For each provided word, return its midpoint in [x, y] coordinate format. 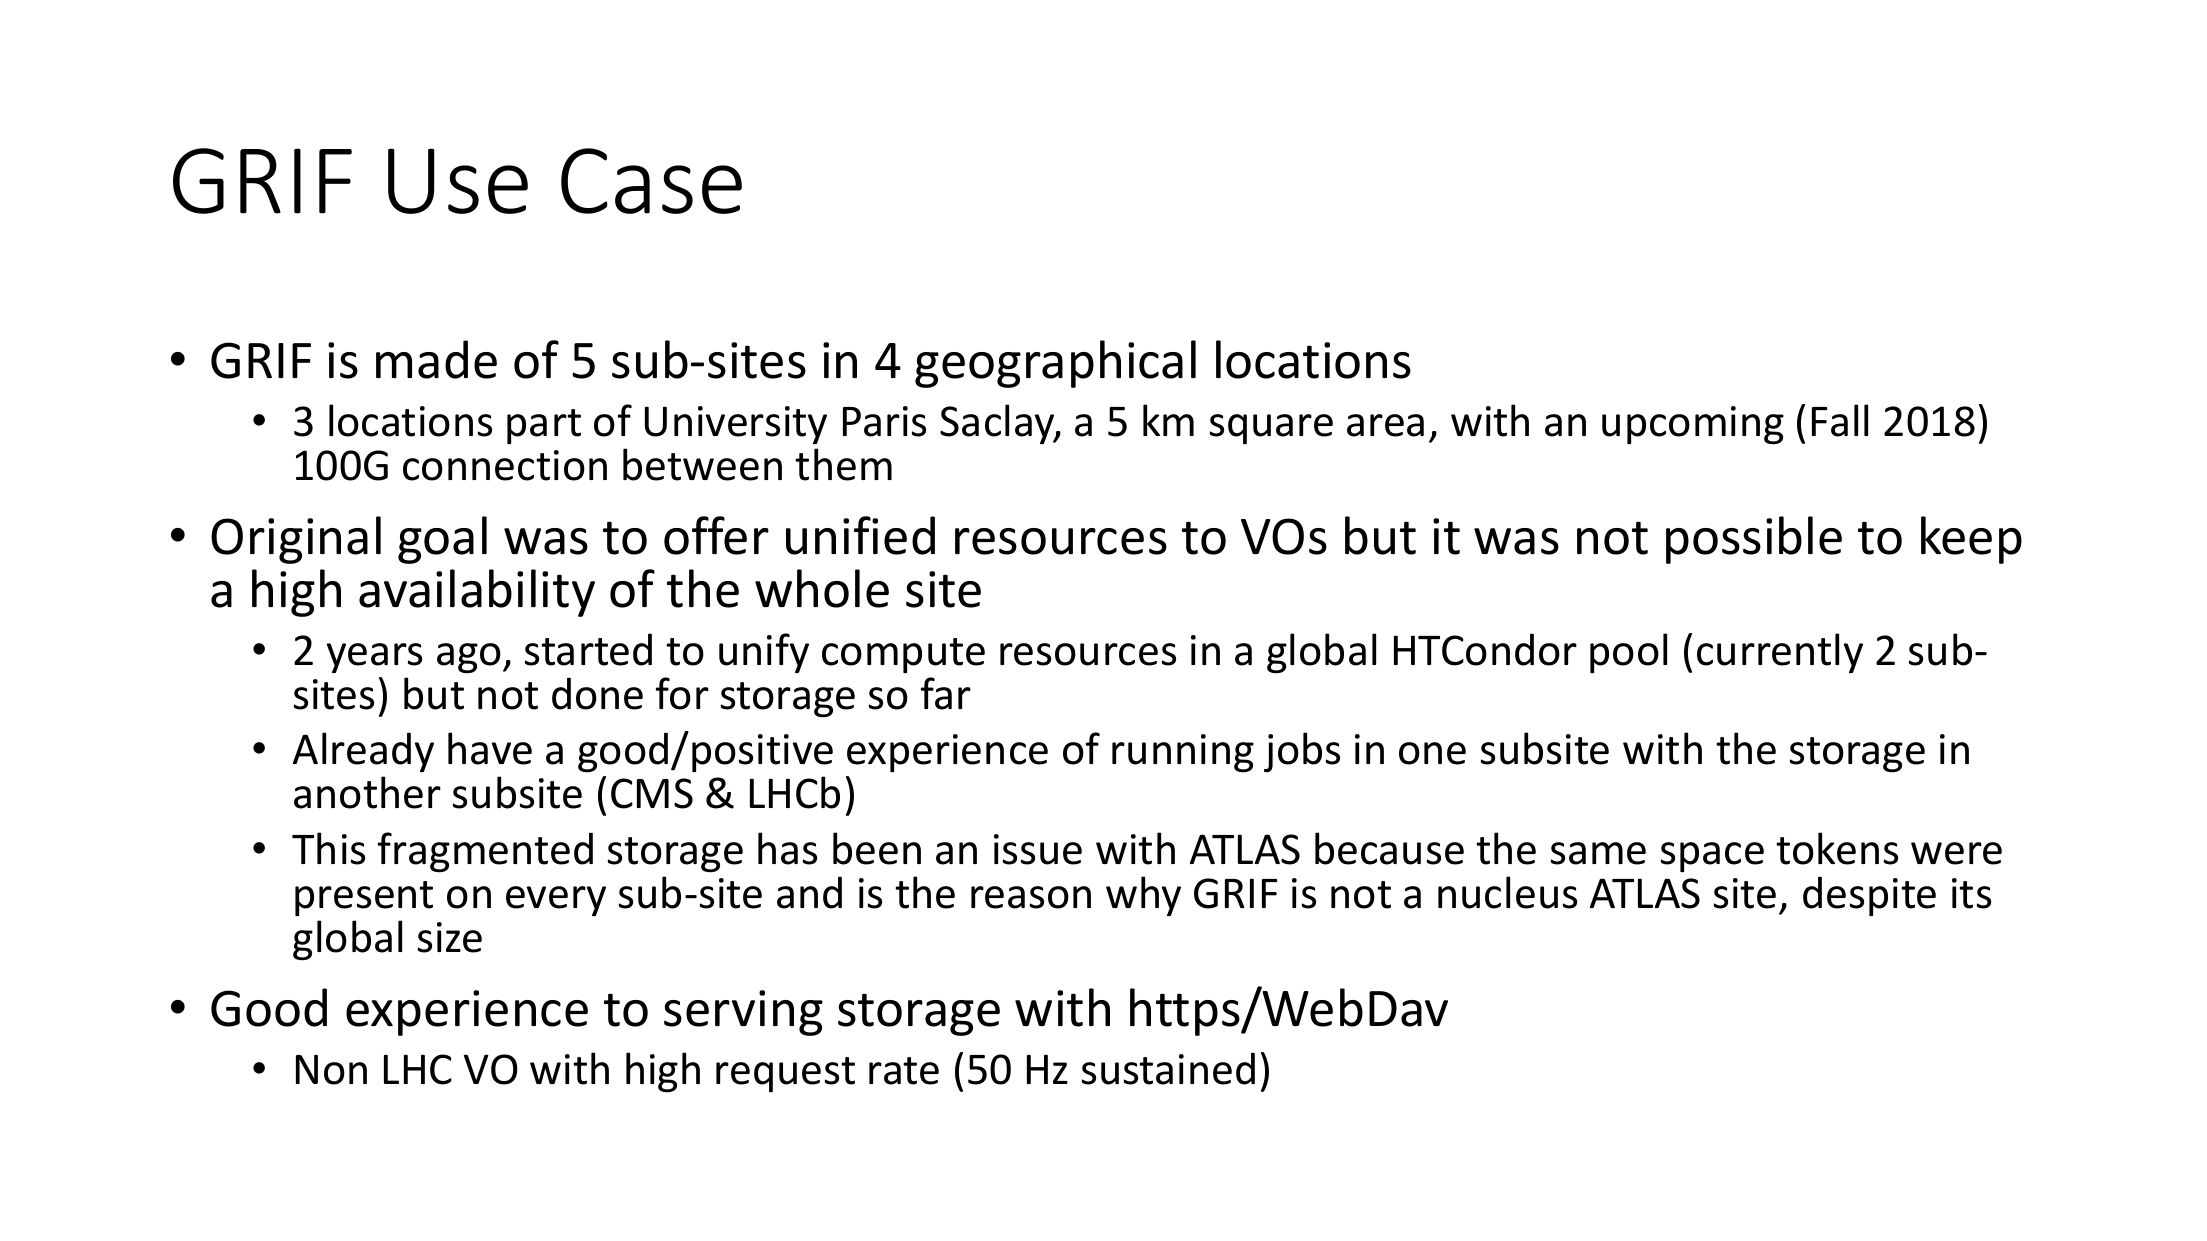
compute [903, 655]
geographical [1055, 364]
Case [651, 181]
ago [469, 658]
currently [1780, 653]
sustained [1168, 1068]
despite [1869, 896]
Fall [1840, 420]
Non [331, 1070]
